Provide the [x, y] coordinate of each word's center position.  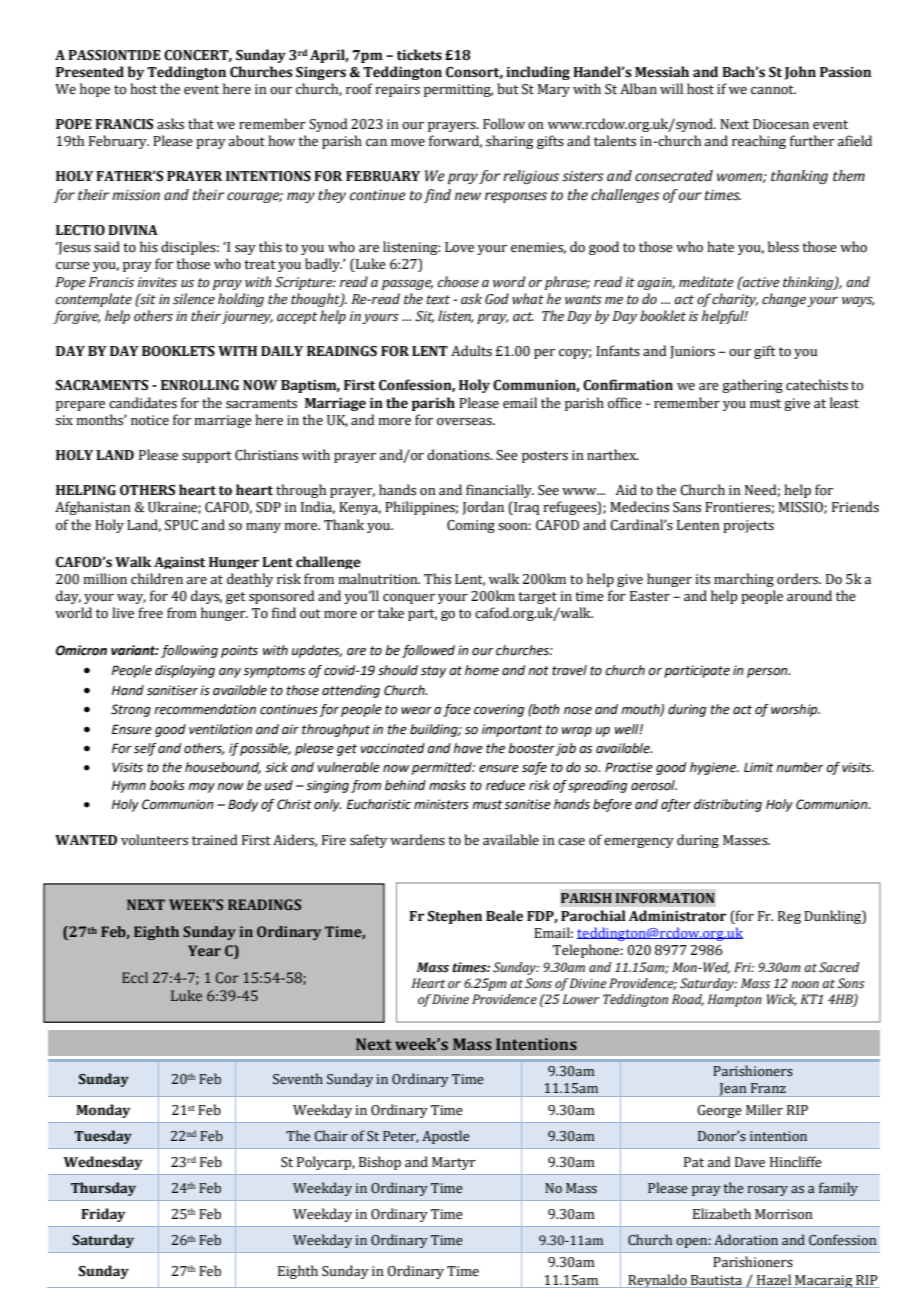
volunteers [154, 840]
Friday [103, 1215]
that [201, 124]
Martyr [454, 1163]
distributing [728, 805]
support [207, 457]
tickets [419, 55]
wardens [417, 840]
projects [748, 526]
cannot [773, 90]
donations [459, 455]
